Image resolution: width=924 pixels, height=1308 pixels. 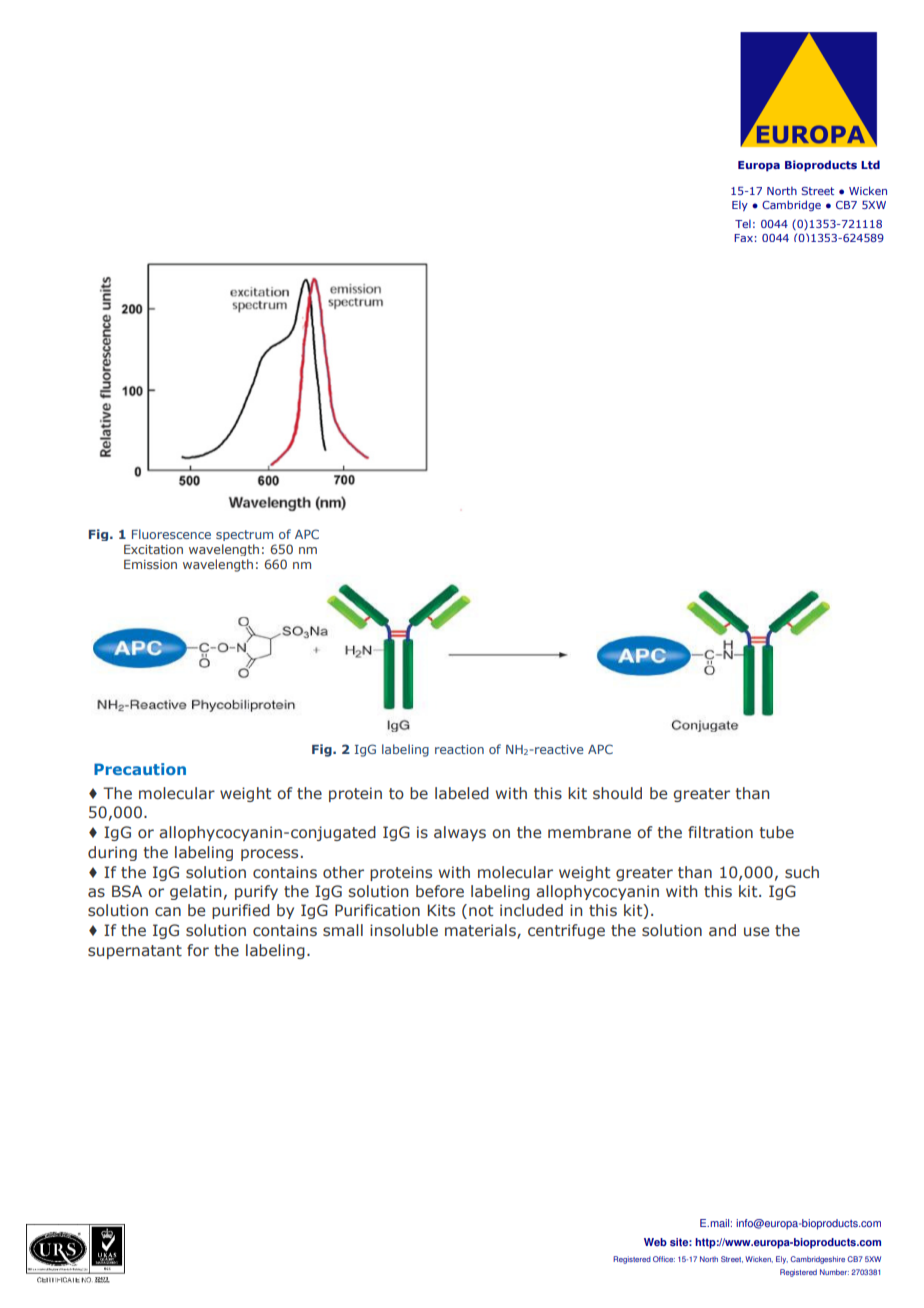 I want to click on Precaution, so click(x=140, y=769).
